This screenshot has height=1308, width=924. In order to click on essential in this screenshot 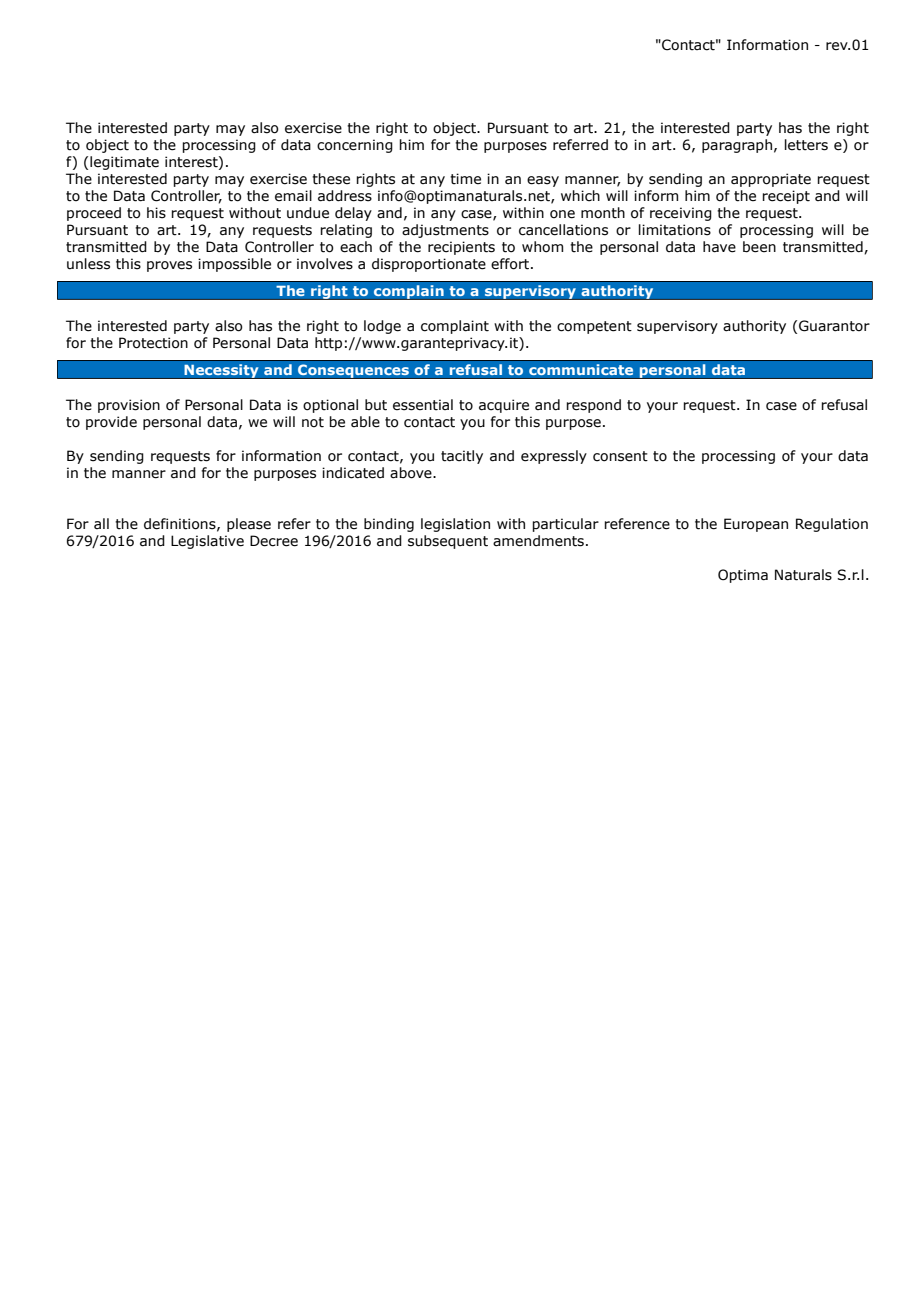, I will do `click(423, 405)`.
